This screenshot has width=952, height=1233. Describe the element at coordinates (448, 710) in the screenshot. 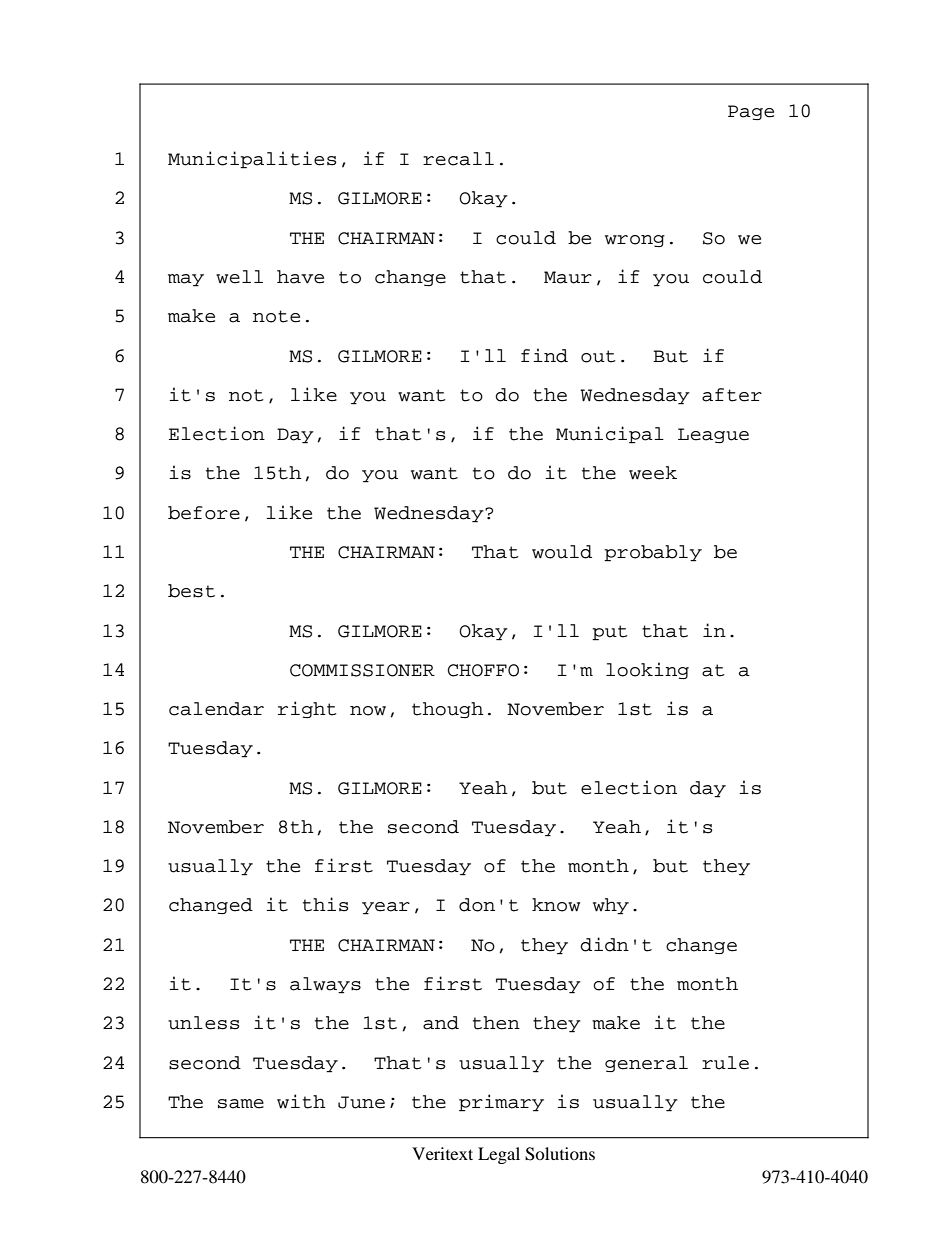

I see `though` at that location.
